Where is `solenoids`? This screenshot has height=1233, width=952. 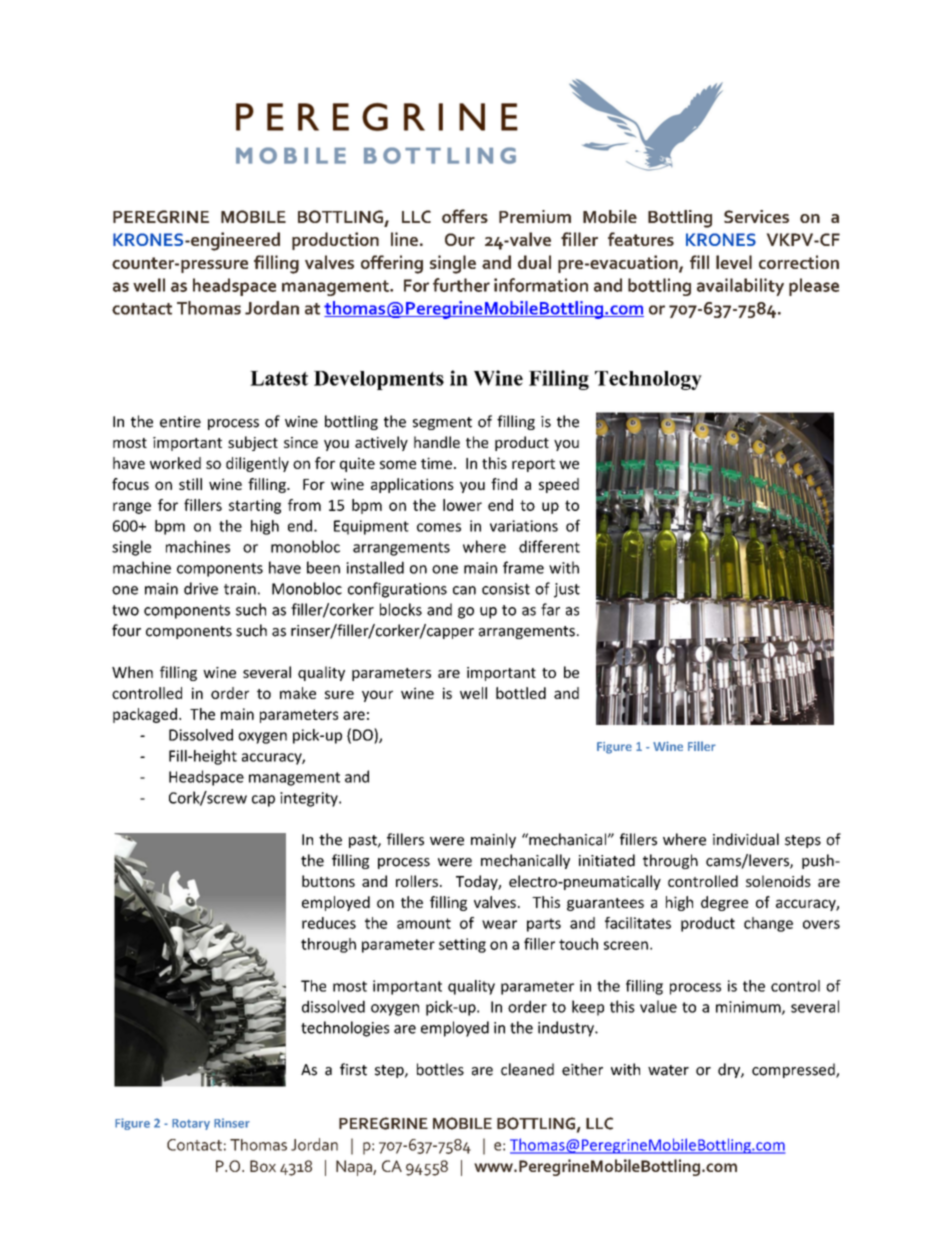 solenoids is located at coordinates (778, 881).
